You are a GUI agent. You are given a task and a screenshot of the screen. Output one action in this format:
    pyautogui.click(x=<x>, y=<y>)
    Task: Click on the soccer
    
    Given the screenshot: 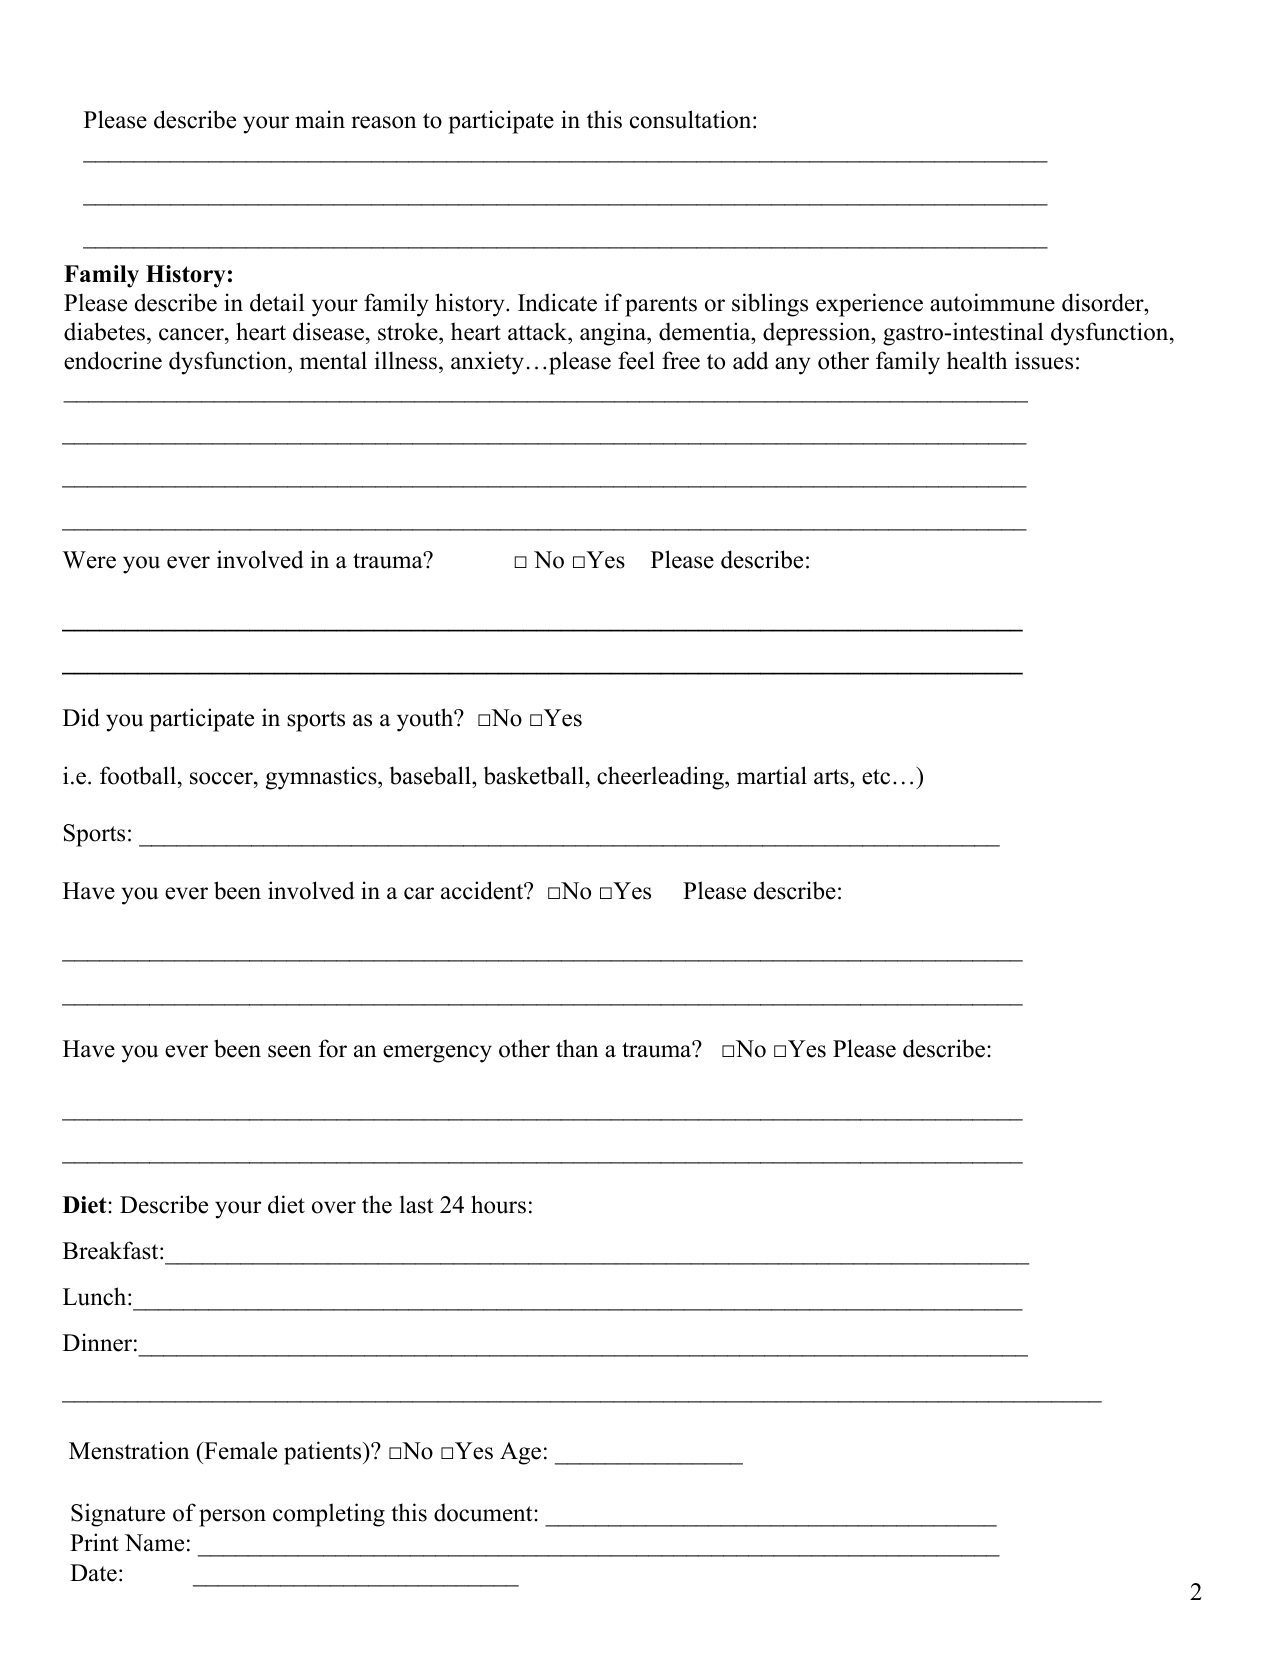 What is the action you would take?
    pyautogui.click(x=222, y=778)
